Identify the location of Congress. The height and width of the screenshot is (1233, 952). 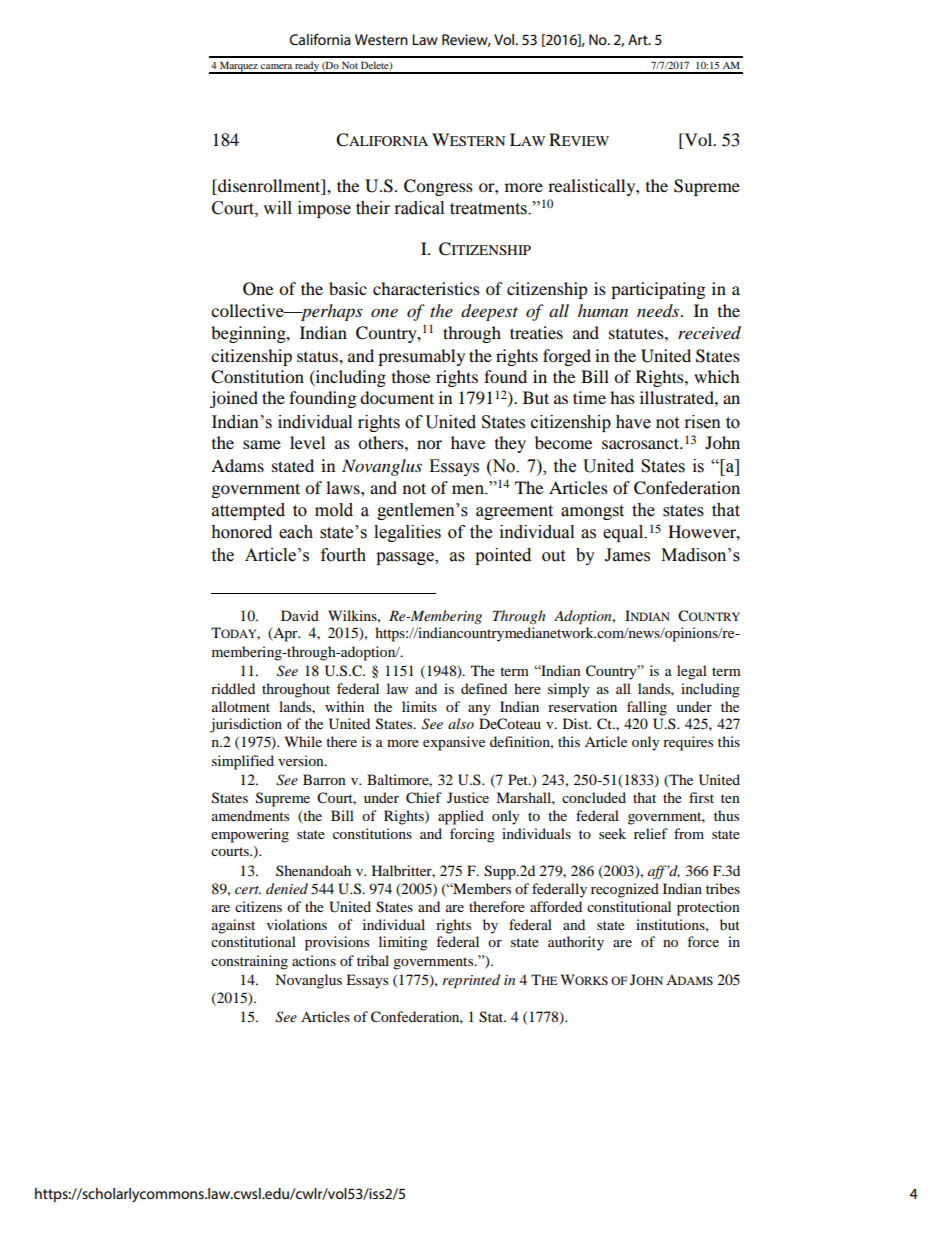
(438, 187).
